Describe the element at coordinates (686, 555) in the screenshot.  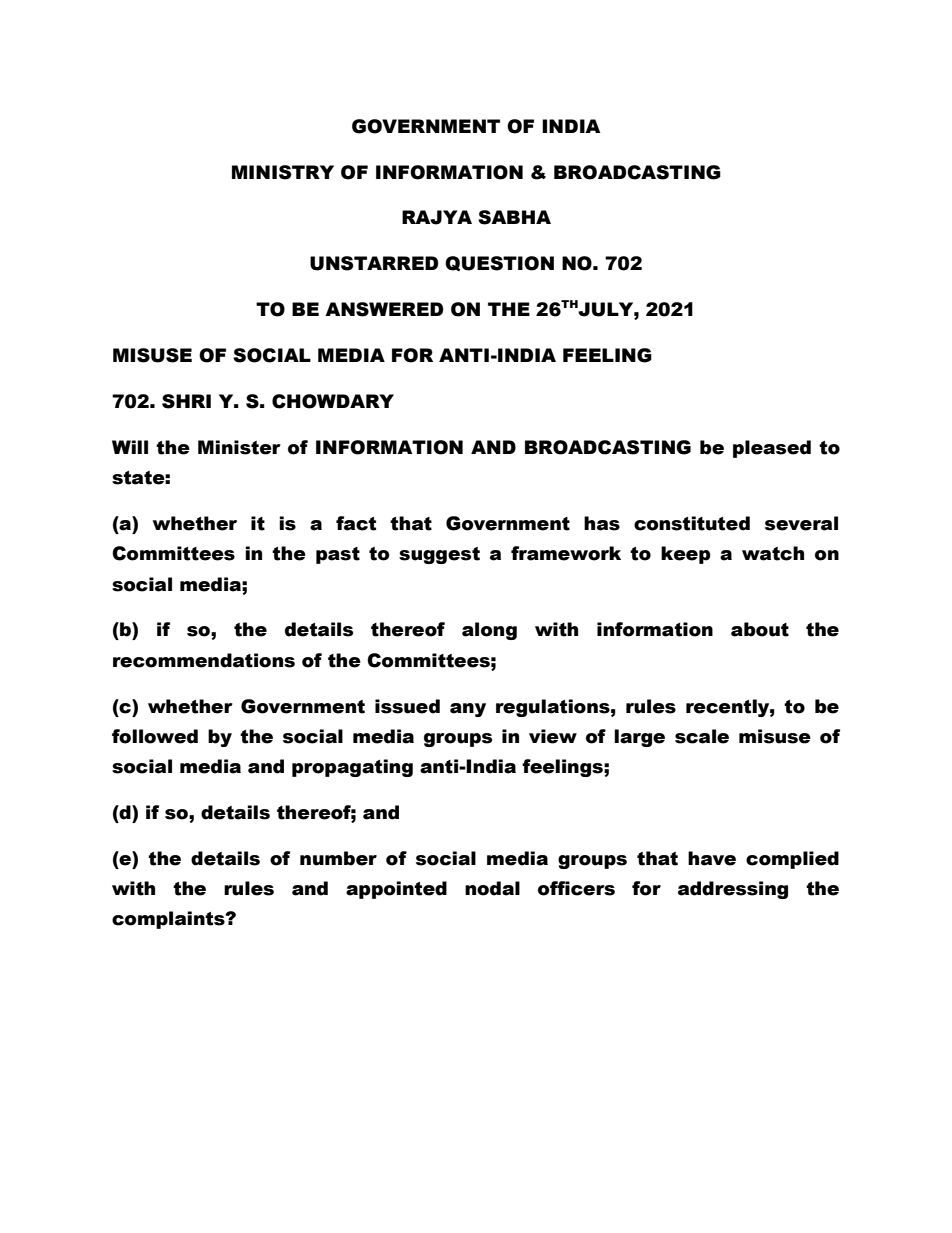
I see `keep` at that location.
